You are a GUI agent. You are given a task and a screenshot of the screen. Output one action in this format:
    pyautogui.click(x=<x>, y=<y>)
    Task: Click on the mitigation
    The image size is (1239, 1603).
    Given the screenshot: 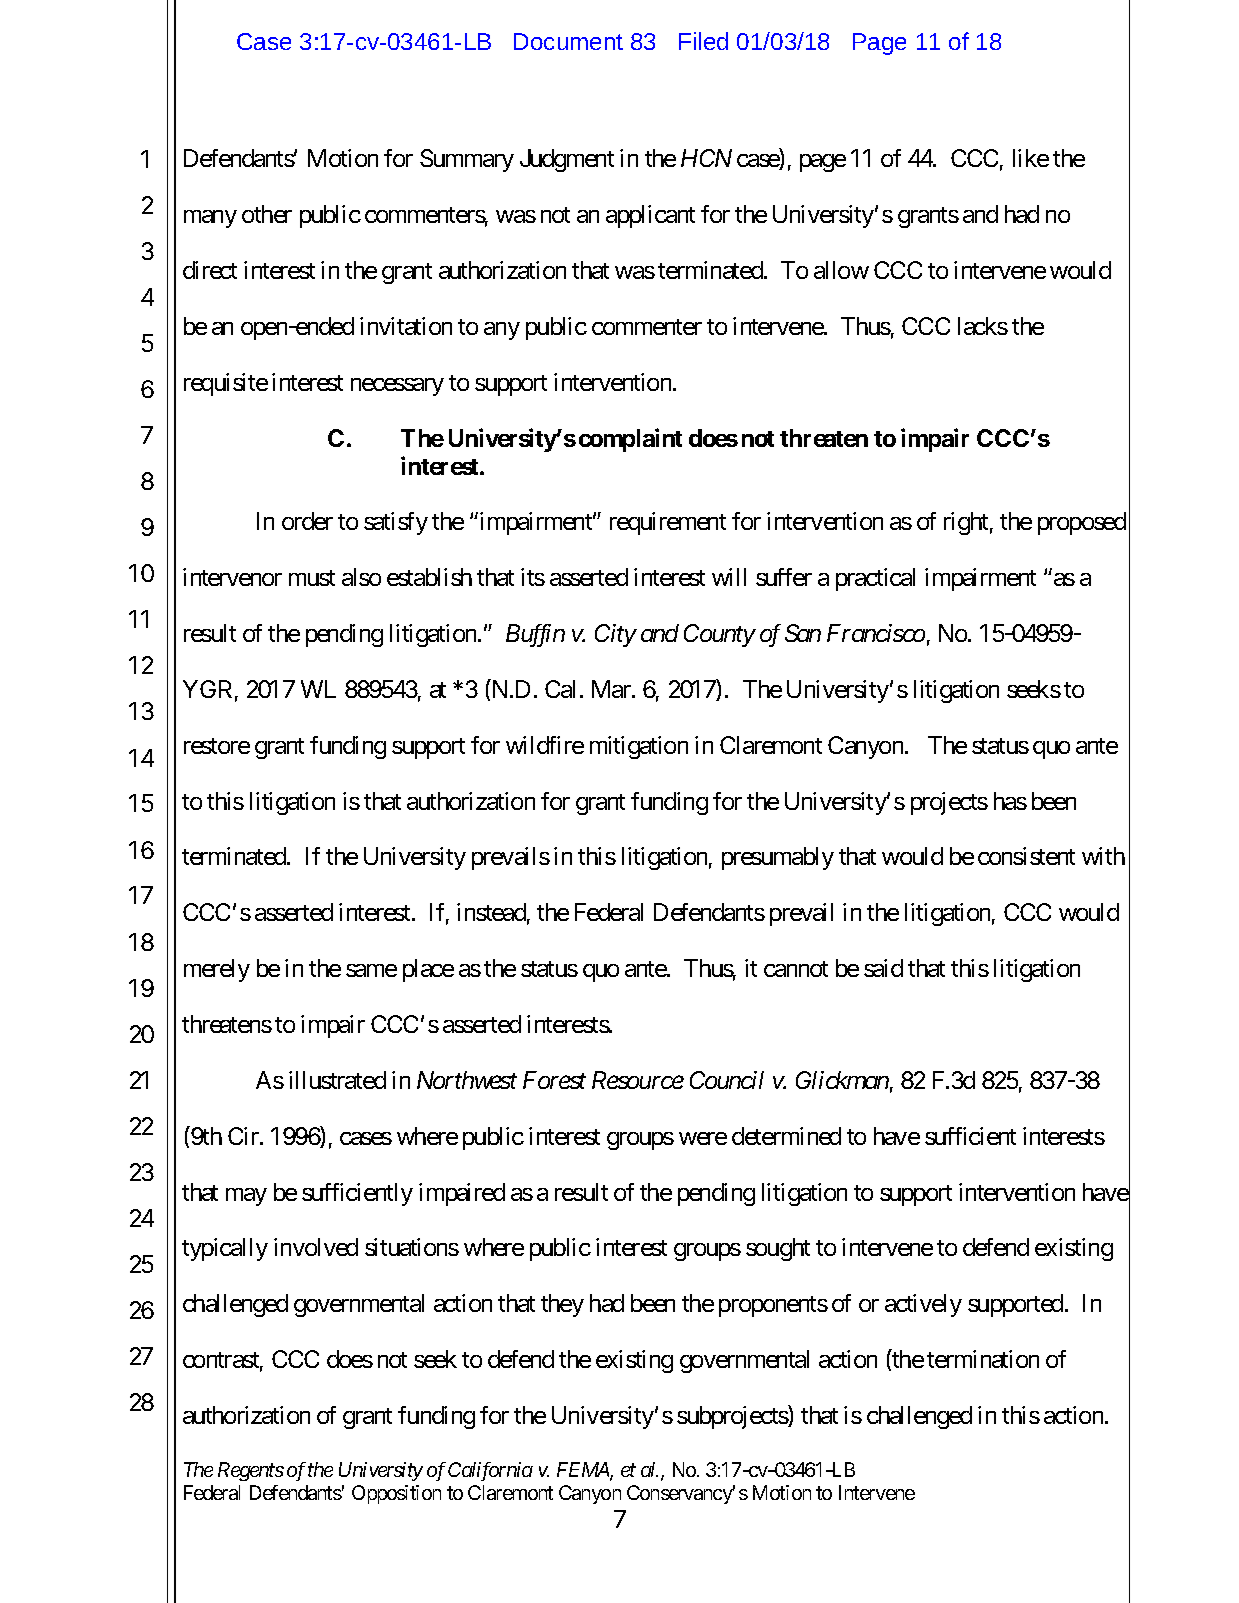 What is the action you would take?
    pyautogui.click(x=639, y=747)
